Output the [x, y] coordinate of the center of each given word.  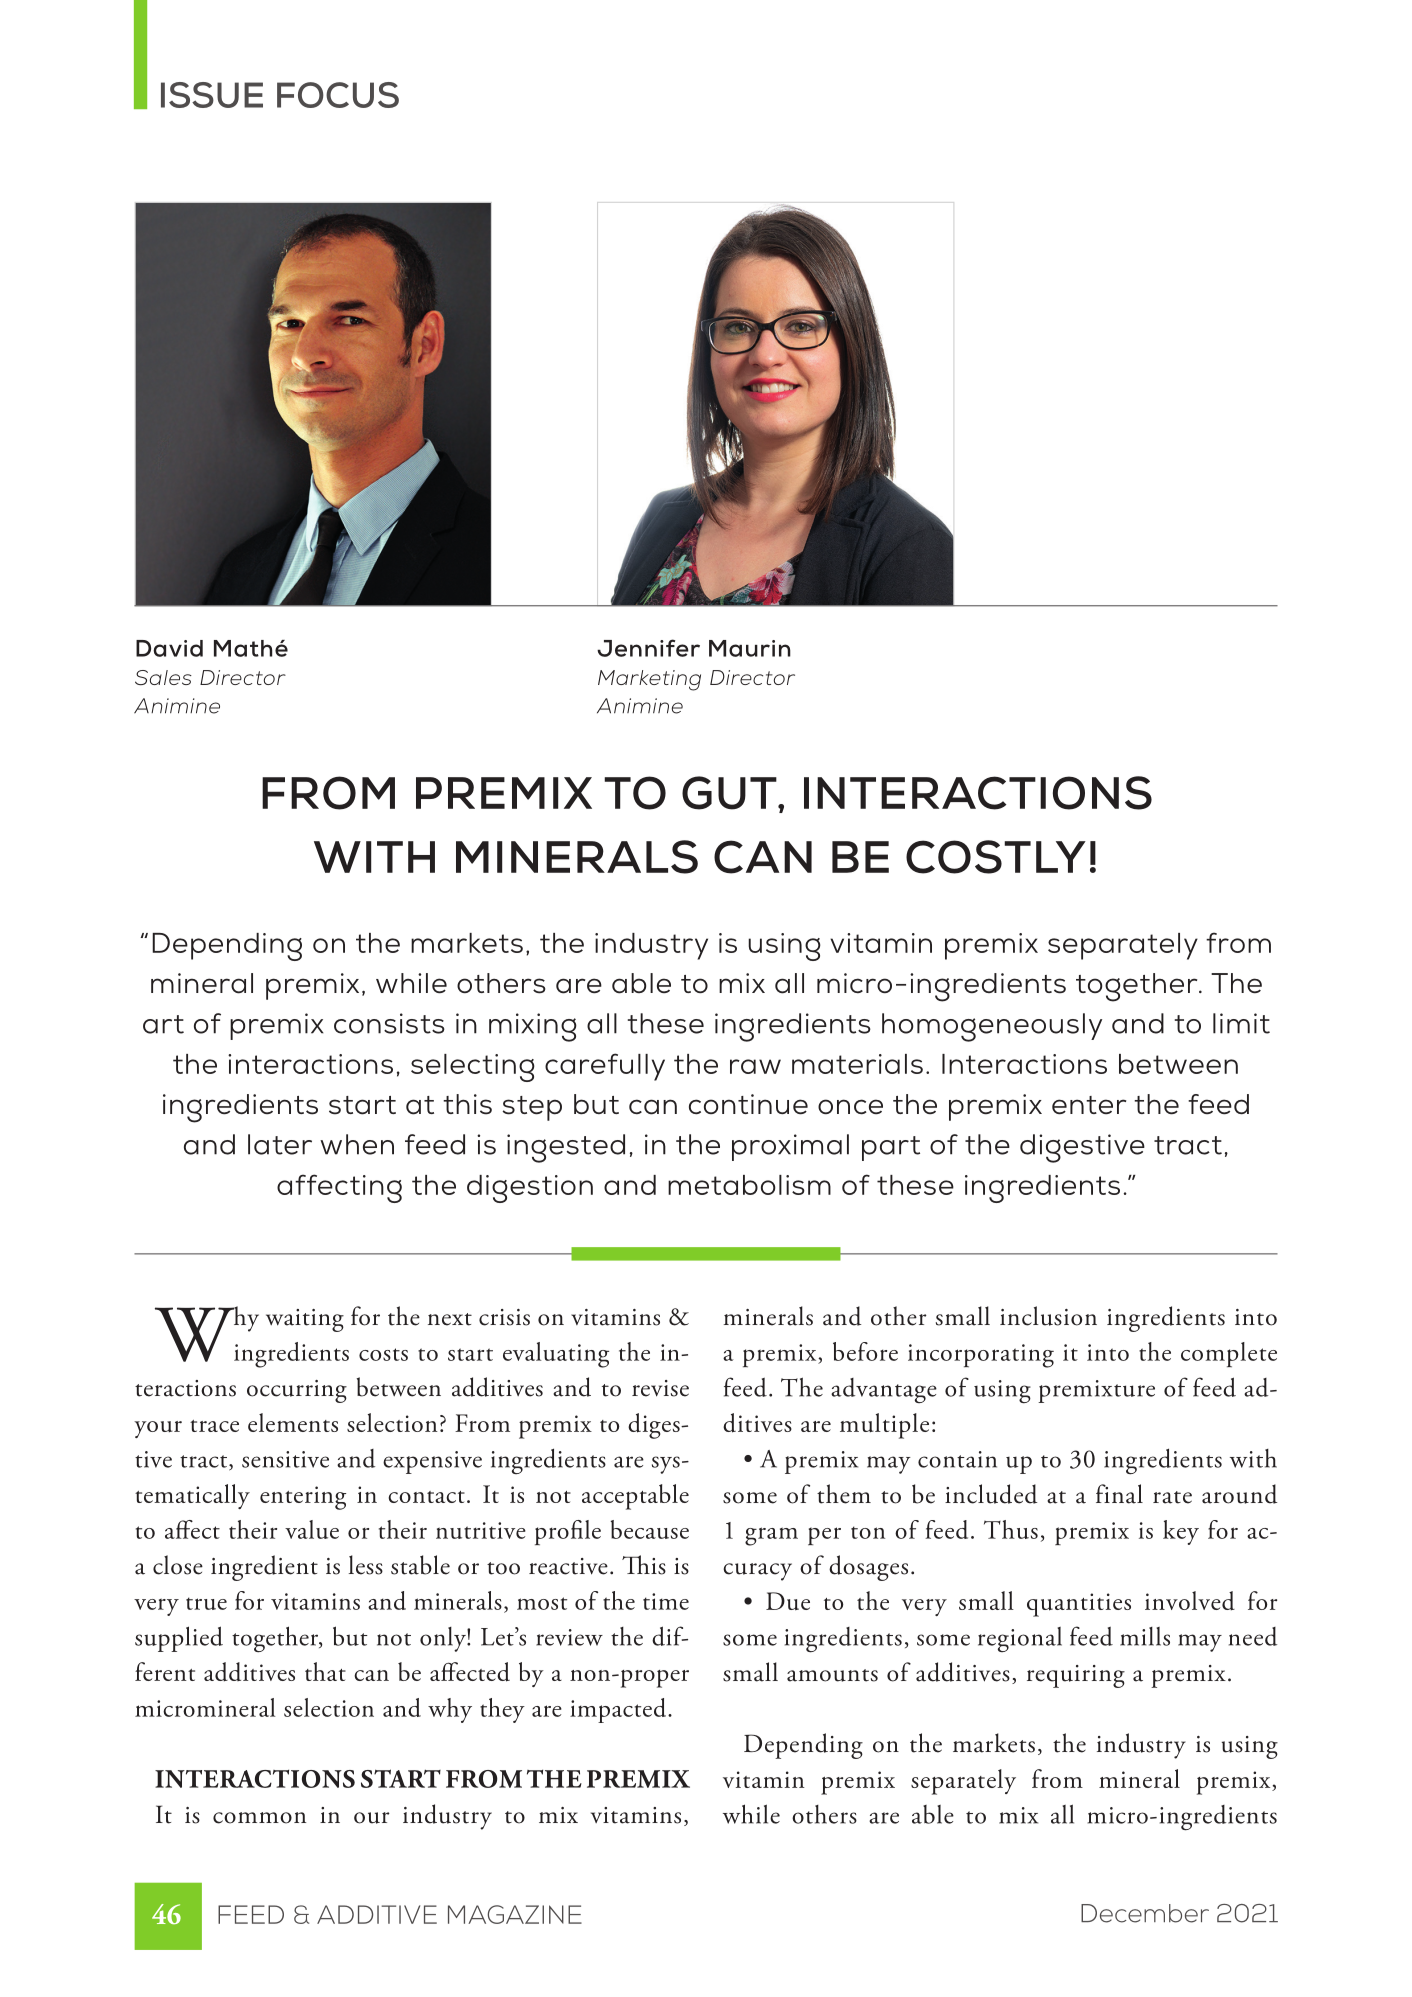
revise [660, 1388]
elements [293, 1422]
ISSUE [212, 95]
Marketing [649, 680]
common [259, 1818]
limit [1241, 1023]
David [169, 648]
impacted [619, 1710]
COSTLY [996, 857]
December [1145, 1913]
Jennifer [648, 648]
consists [389, 1023]
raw [755, 1066]
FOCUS [338, 95]
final [1119, 1494]
